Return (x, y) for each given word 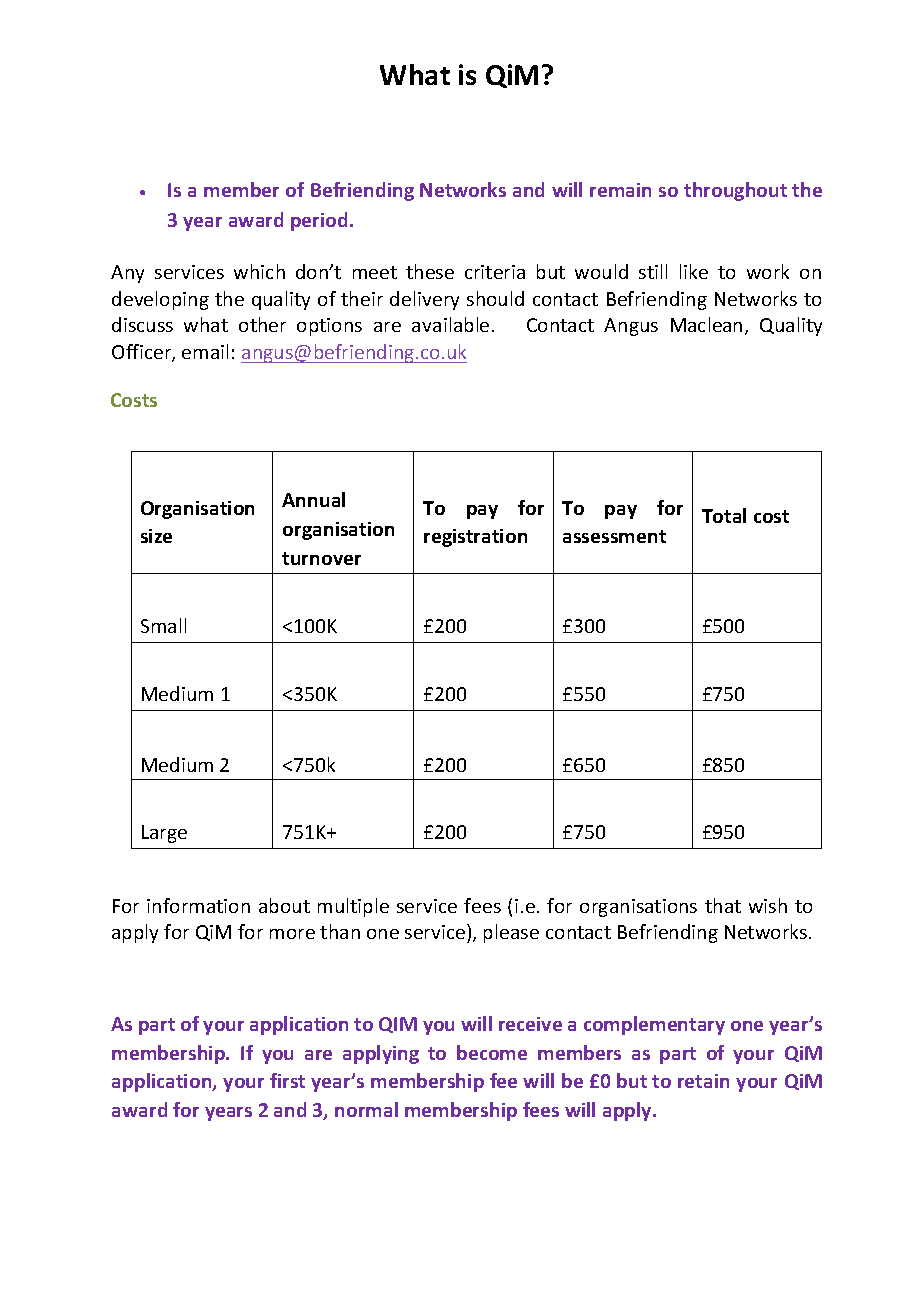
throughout (735, 191)
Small (163, 625)
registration (475, 538)
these (430, 271)
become (492, 1052)
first (287, 1080)
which (259, 271)
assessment (614, 536)
